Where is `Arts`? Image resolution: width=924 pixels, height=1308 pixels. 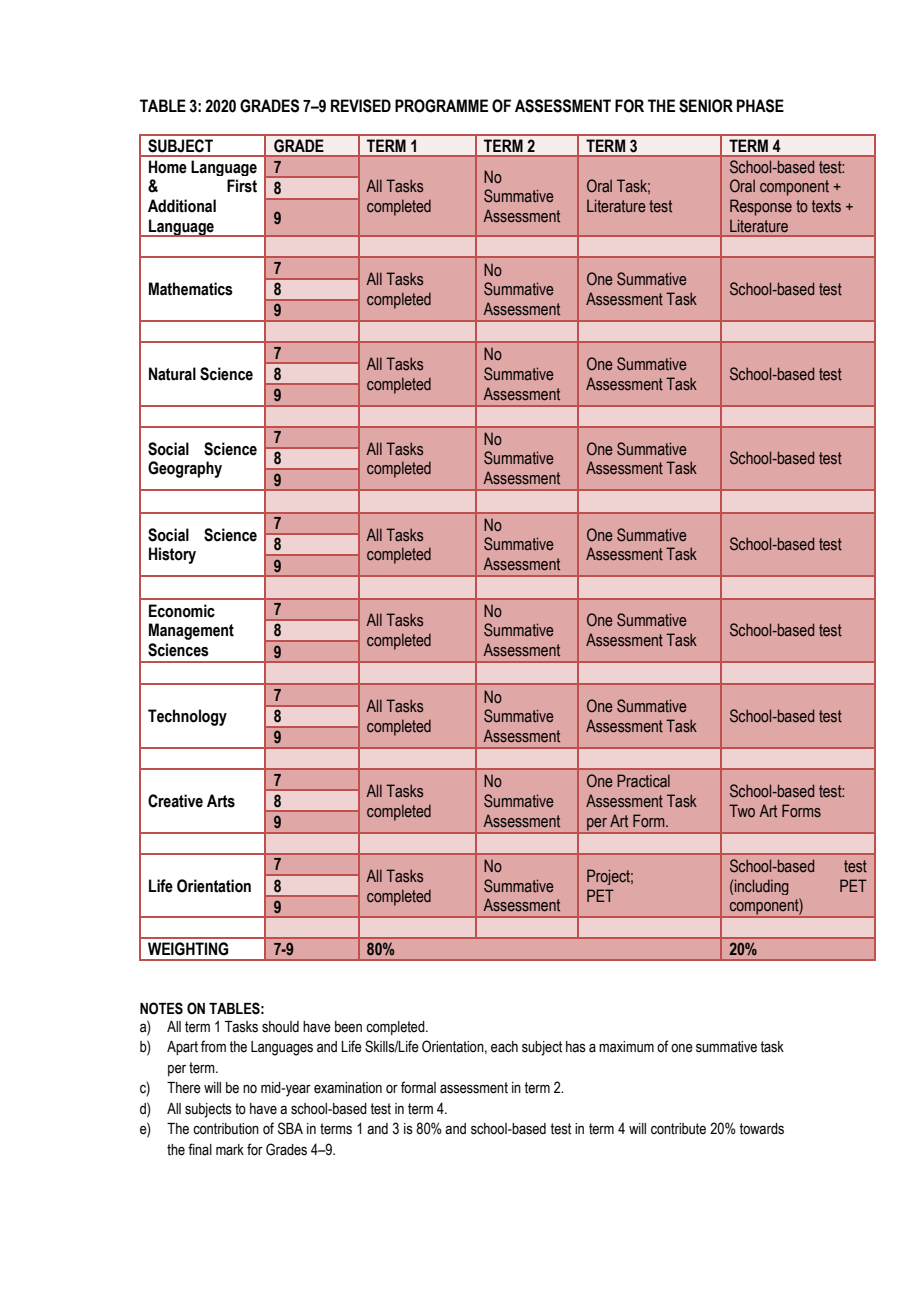 Arts is located at coordinates (221, 801).
